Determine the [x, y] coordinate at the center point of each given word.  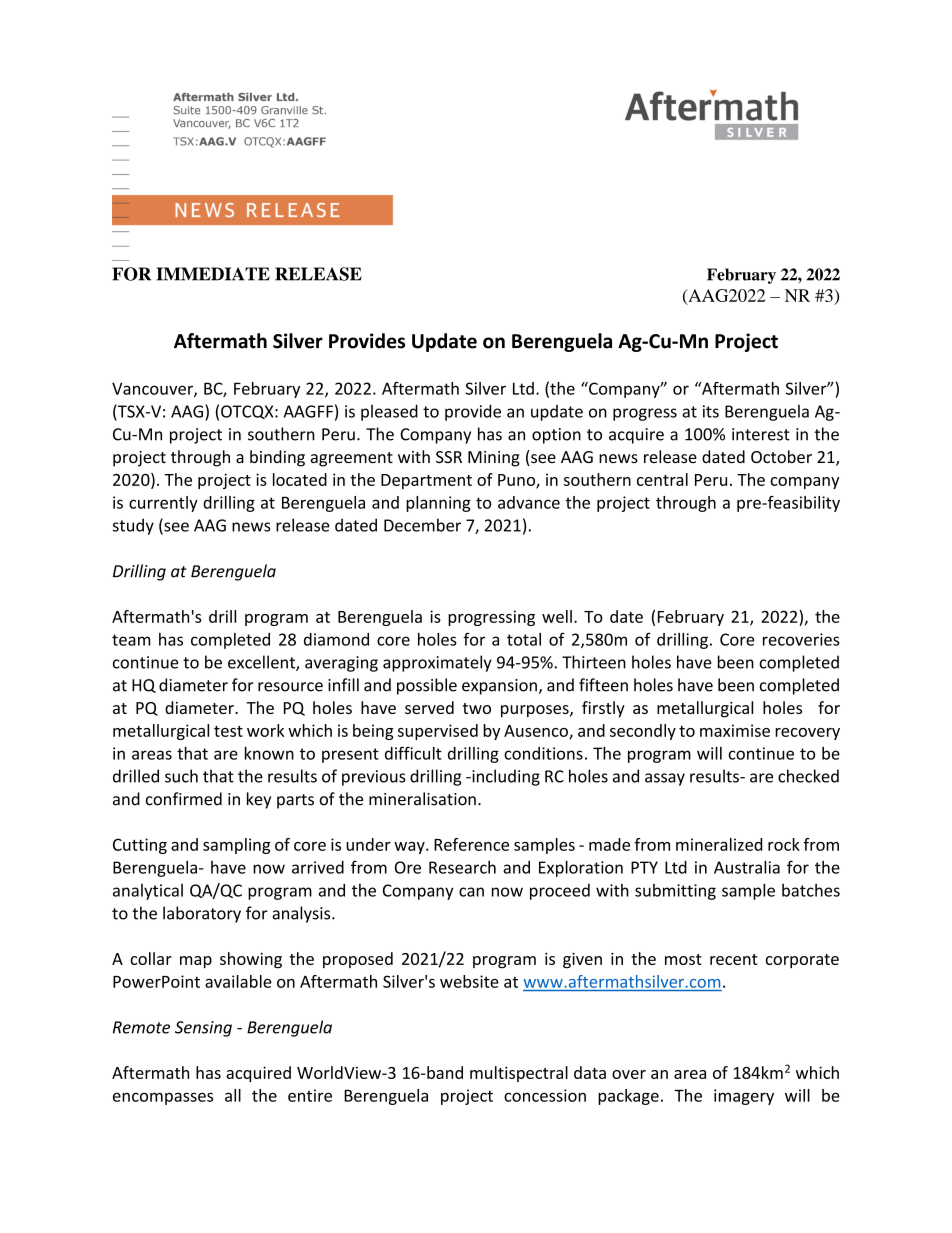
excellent [262, 663]
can [471, 892]
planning [438, 504]
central [662, 479]
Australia [747, 867]
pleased [389, 412]
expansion [499, 687]
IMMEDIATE [213, 274]
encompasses [163, 1098]
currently [163, 504]
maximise [735, 730]
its [711, 411]
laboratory [202, 914]
